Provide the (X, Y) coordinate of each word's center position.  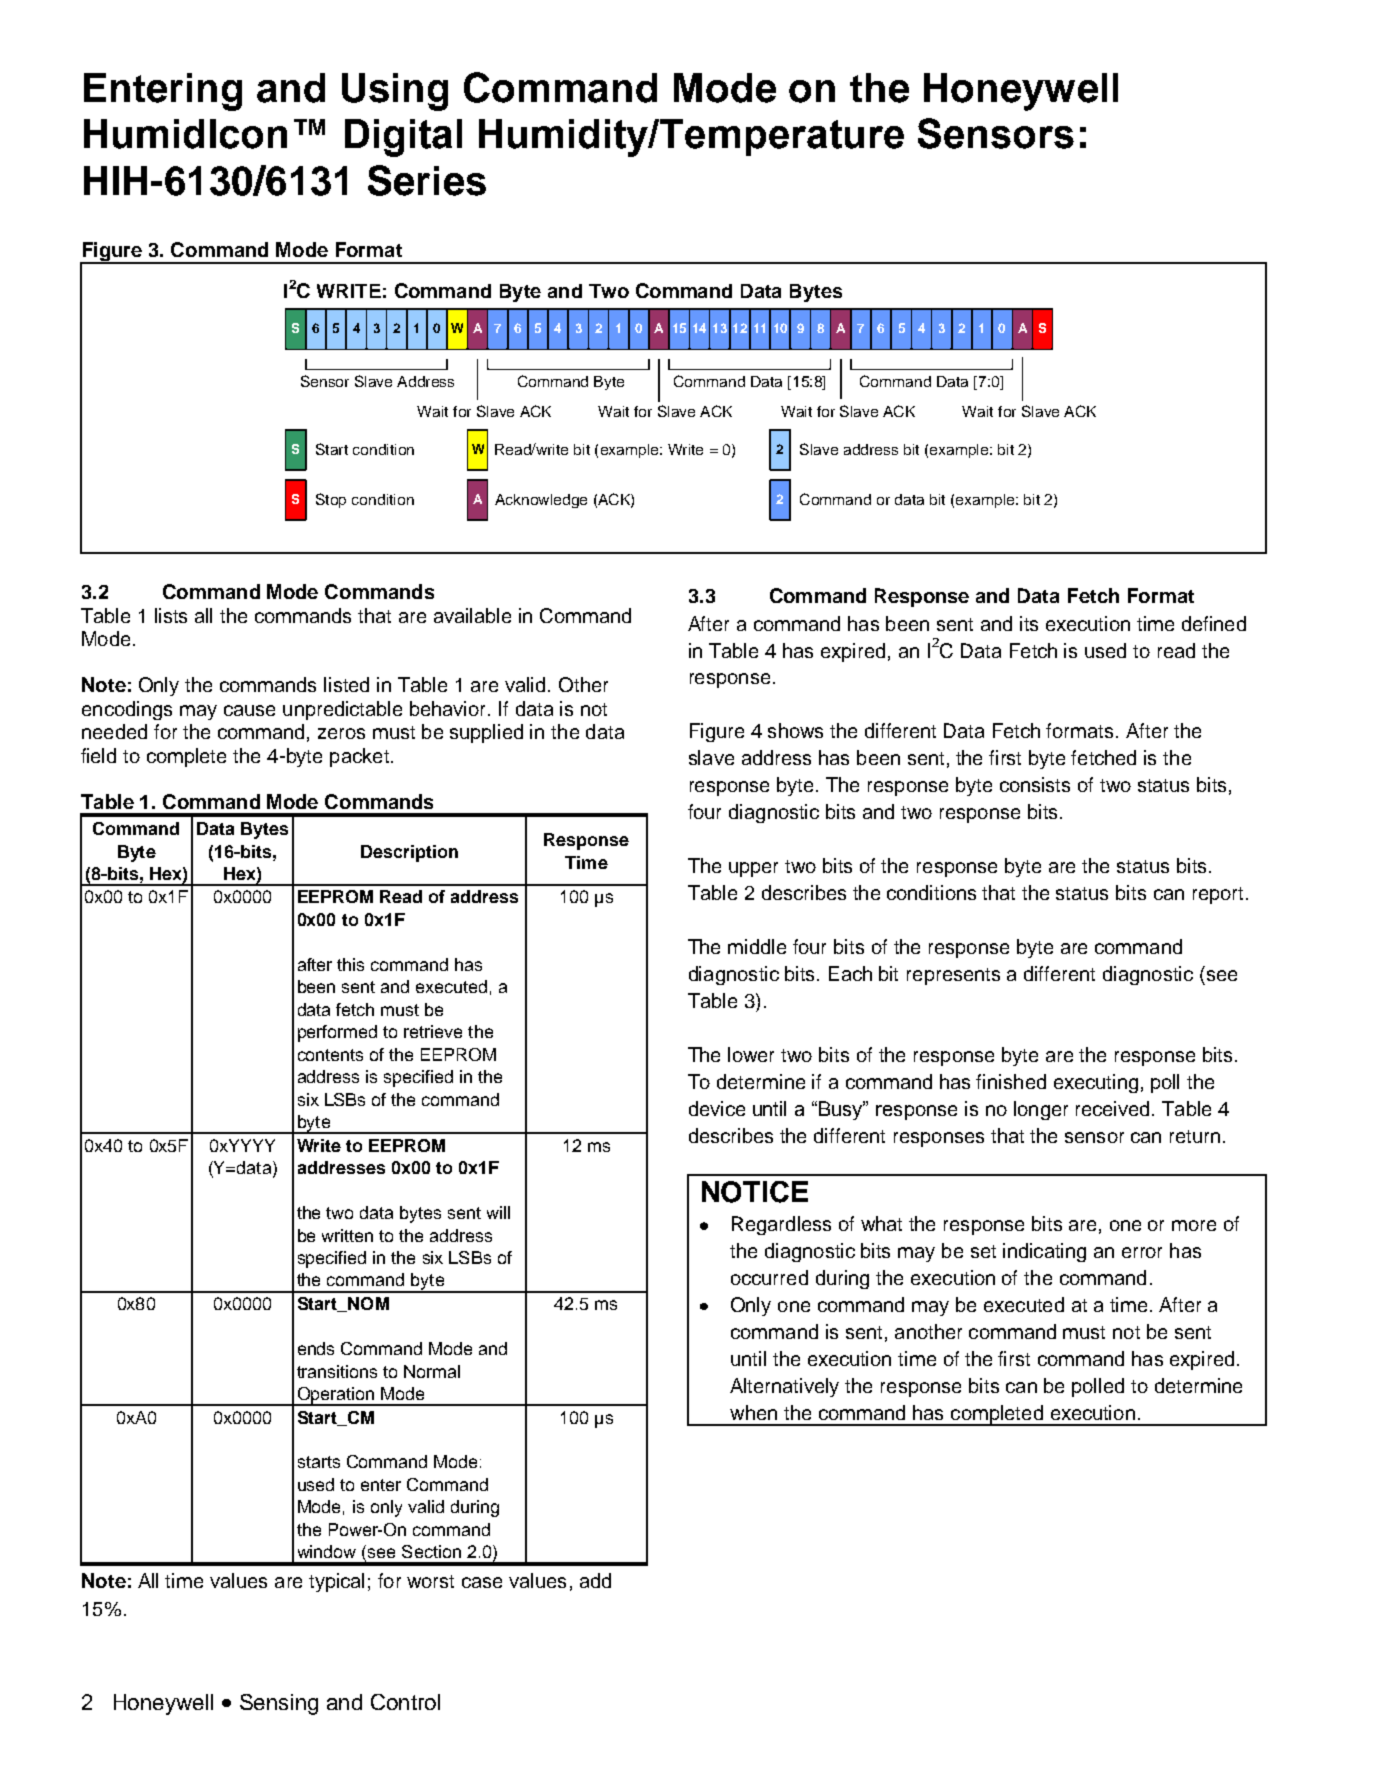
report (1218, 895)
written (347, 1235)
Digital (403, 138)
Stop (331, 500)
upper (753, 869)
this (350, 964)
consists (1035, 784)
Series (427, 180)
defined (1214, 623)
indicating (1044, 1252)
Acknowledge (541, 501)
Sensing (279, 1704)
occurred (769, 1277)
